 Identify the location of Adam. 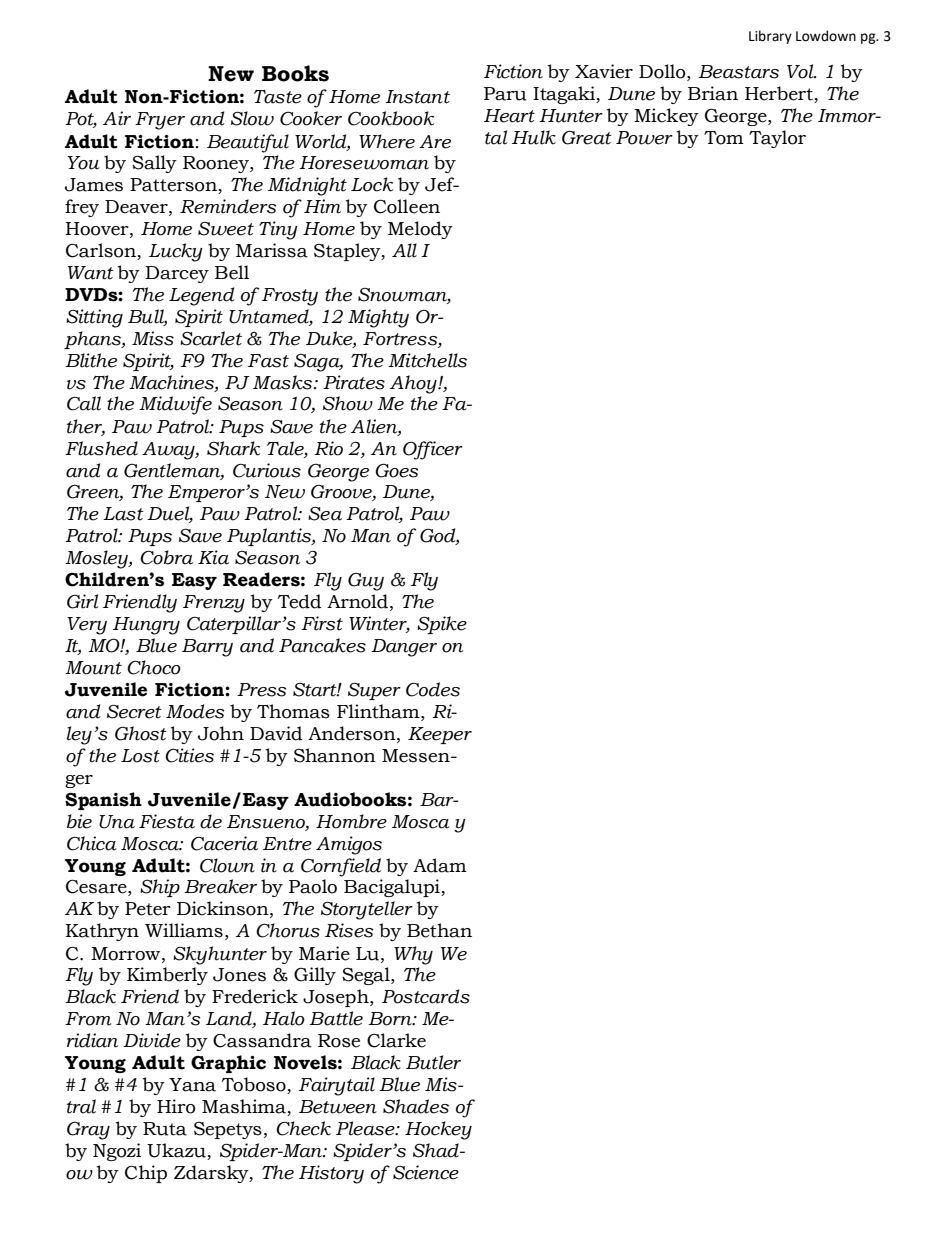
(440, 865).
